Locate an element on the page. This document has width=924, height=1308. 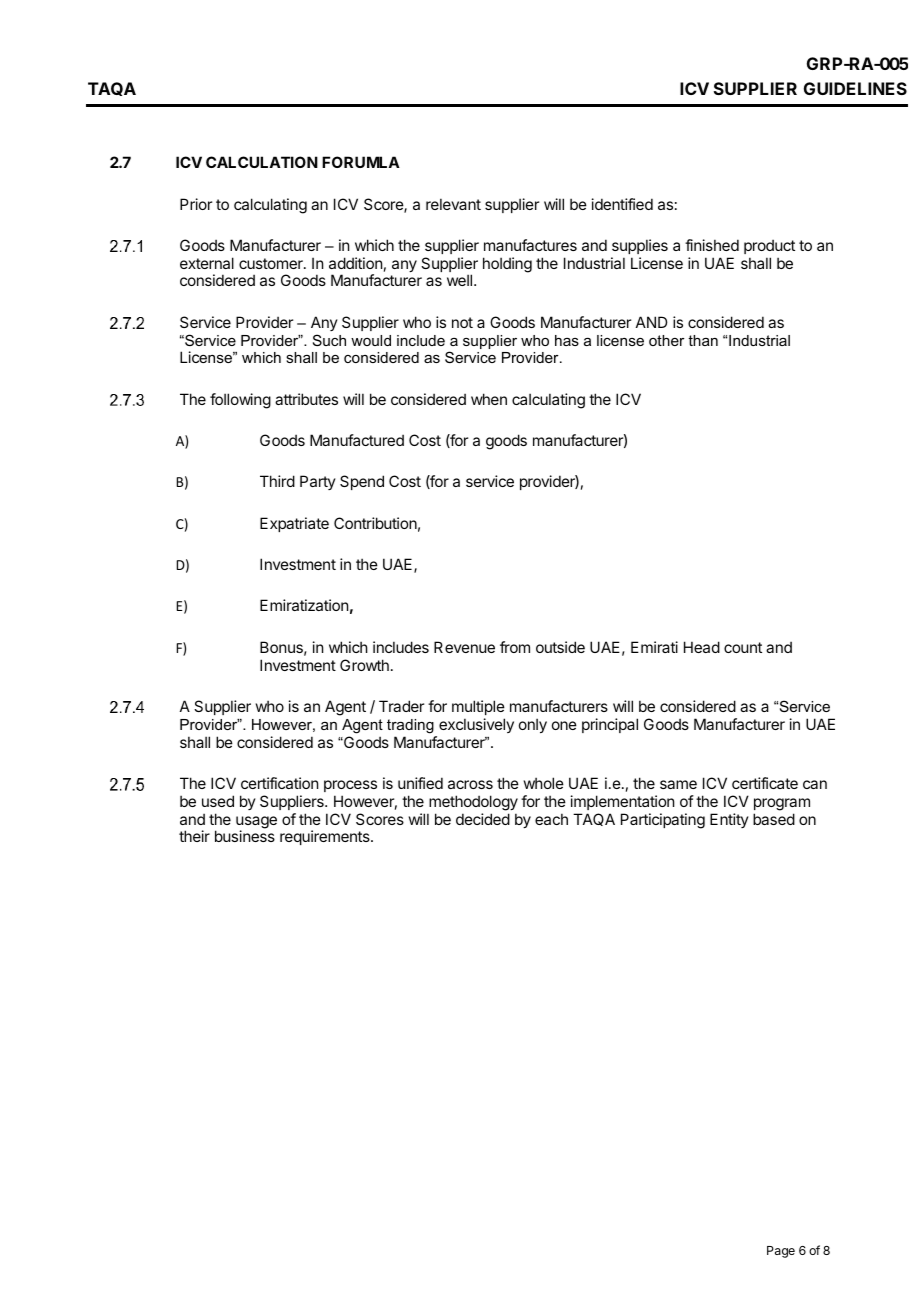
attributes is located at coordinates (306, 399).
